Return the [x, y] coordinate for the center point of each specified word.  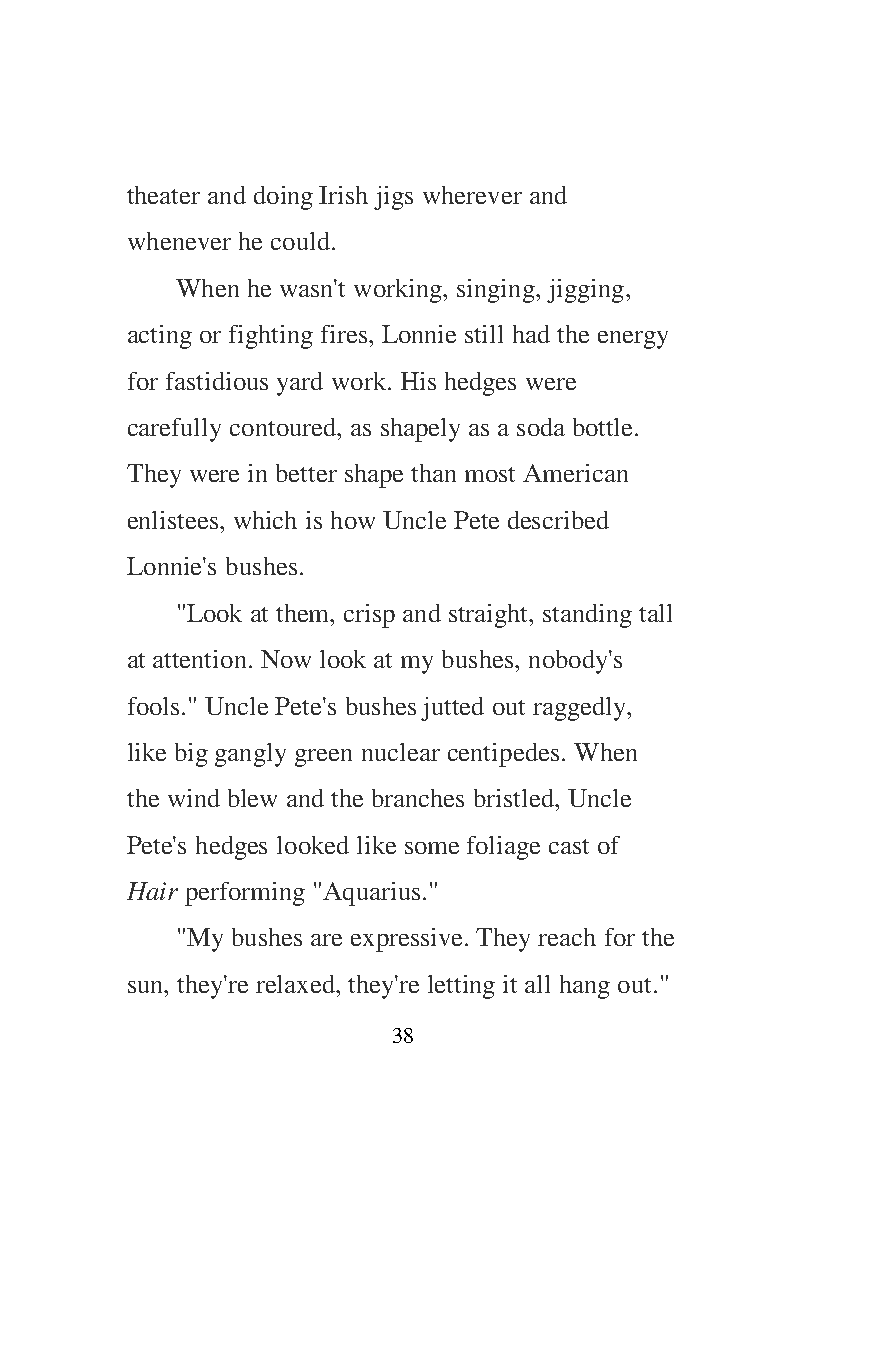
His [418, 381]
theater [163, 195]
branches [418, 798]
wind [194, 798]
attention [199, 659]
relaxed [297, 984]
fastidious [217, 381]
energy [633, 340]
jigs [393, 198]
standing [587, 616]
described [558, 520]
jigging [585, 291]
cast [569, 846]
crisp [369, 616]
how [353, 520]
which [265, 520]
